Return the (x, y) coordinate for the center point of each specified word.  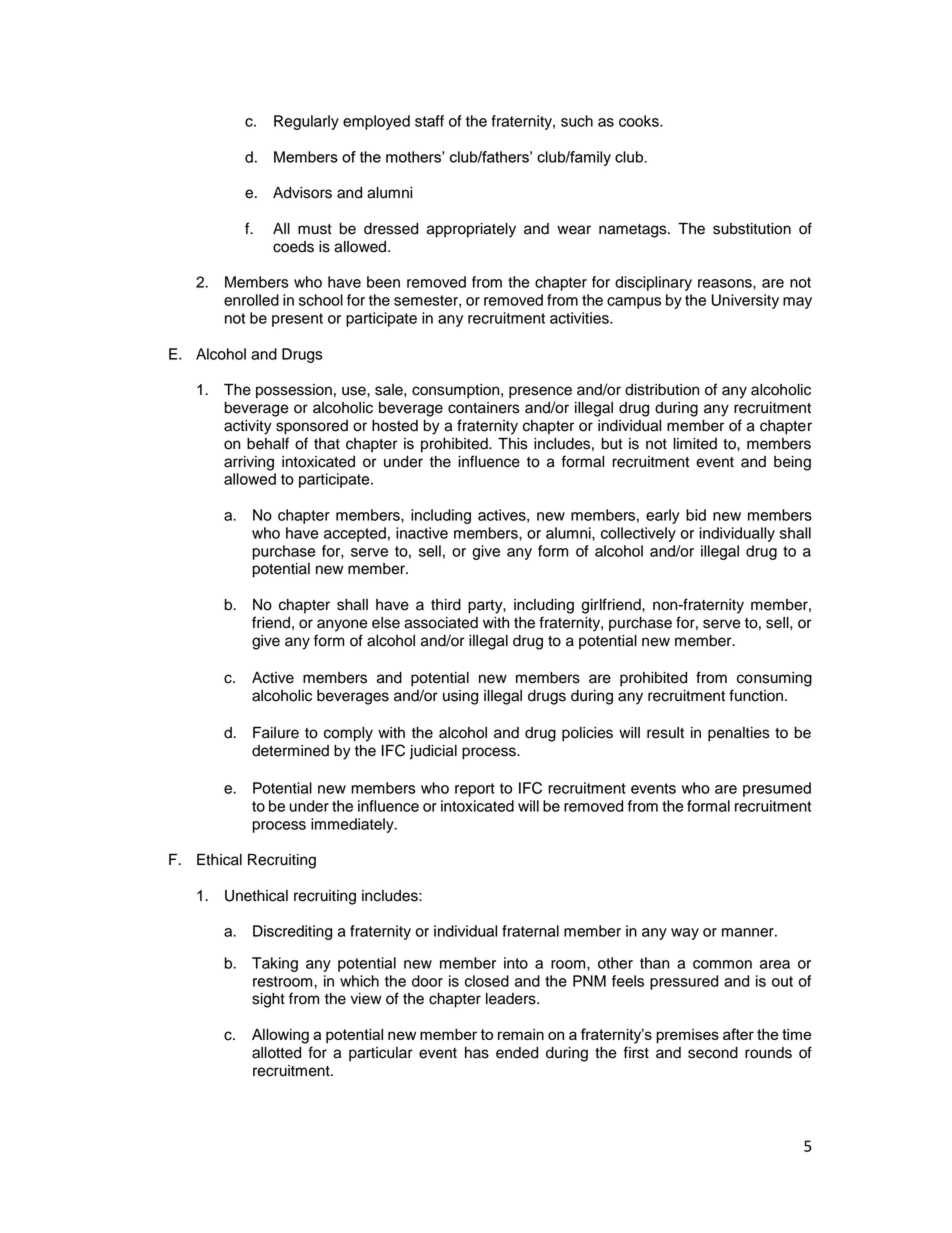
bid (696, 515)
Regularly (306, 122)
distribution (662, 390)
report (475, 790)
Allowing (280, 1036)
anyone (342, 625)
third (446, 605)
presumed (777, 789)
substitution (752, 229)
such (577, 121)
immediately (353, 825)
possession (294, 391)
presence (540, 392)
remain (521, 1034)
